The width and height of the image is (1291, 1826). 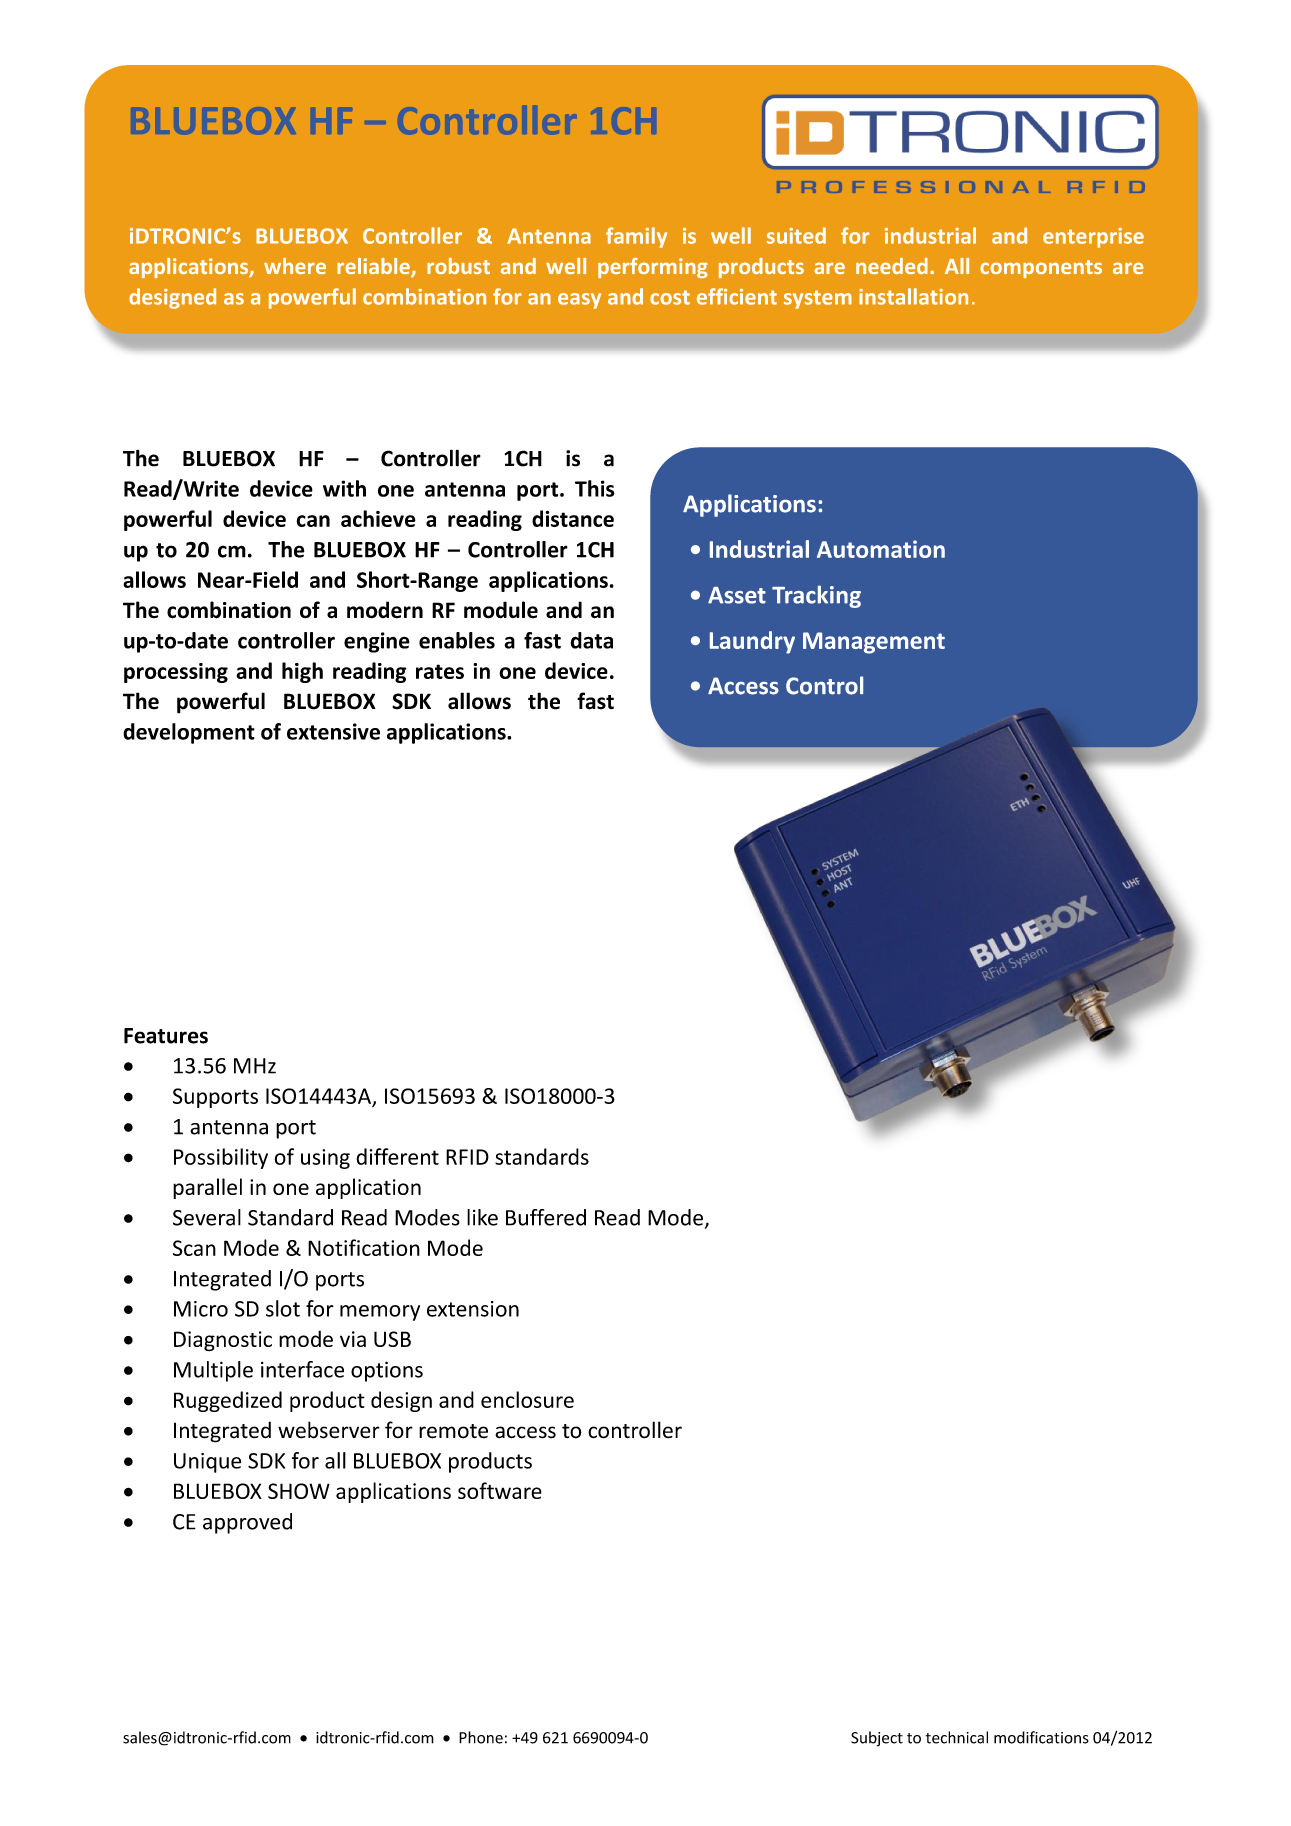 What do you see at coordinates (957, 1737) in the image?
I see `technical` at bounding box center [957, 1737].
